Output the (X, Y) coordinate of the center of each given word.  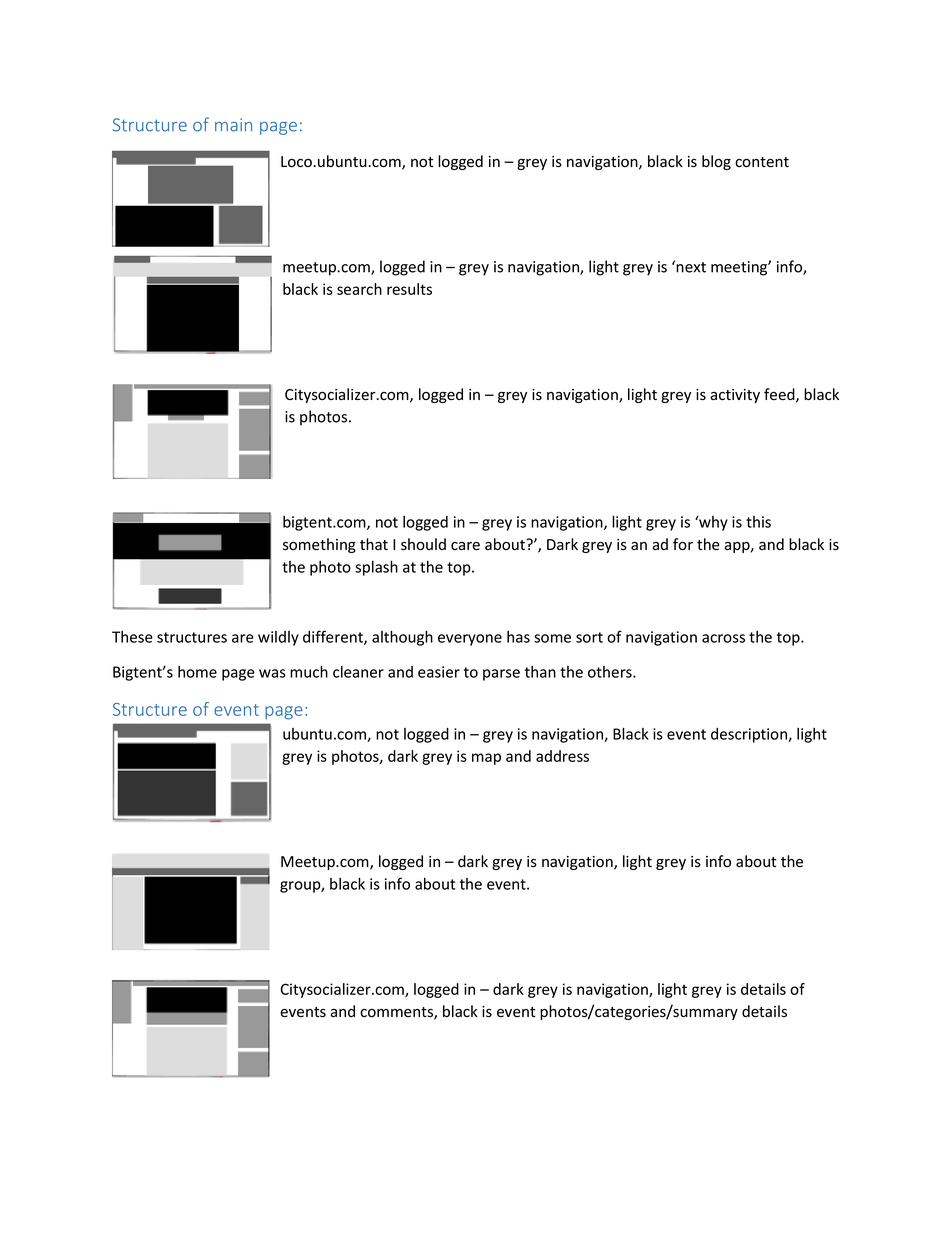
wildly (278, 638)
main (233, 125)
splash (376, 568)
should (423, 544)
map (486, 759)
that (374, 544)
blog (716, 162)
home (197, 672)
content (762, 162)
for (683, 544)
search (359, 289)
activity (735, 396)
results (409, 289)
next (691, 267)
